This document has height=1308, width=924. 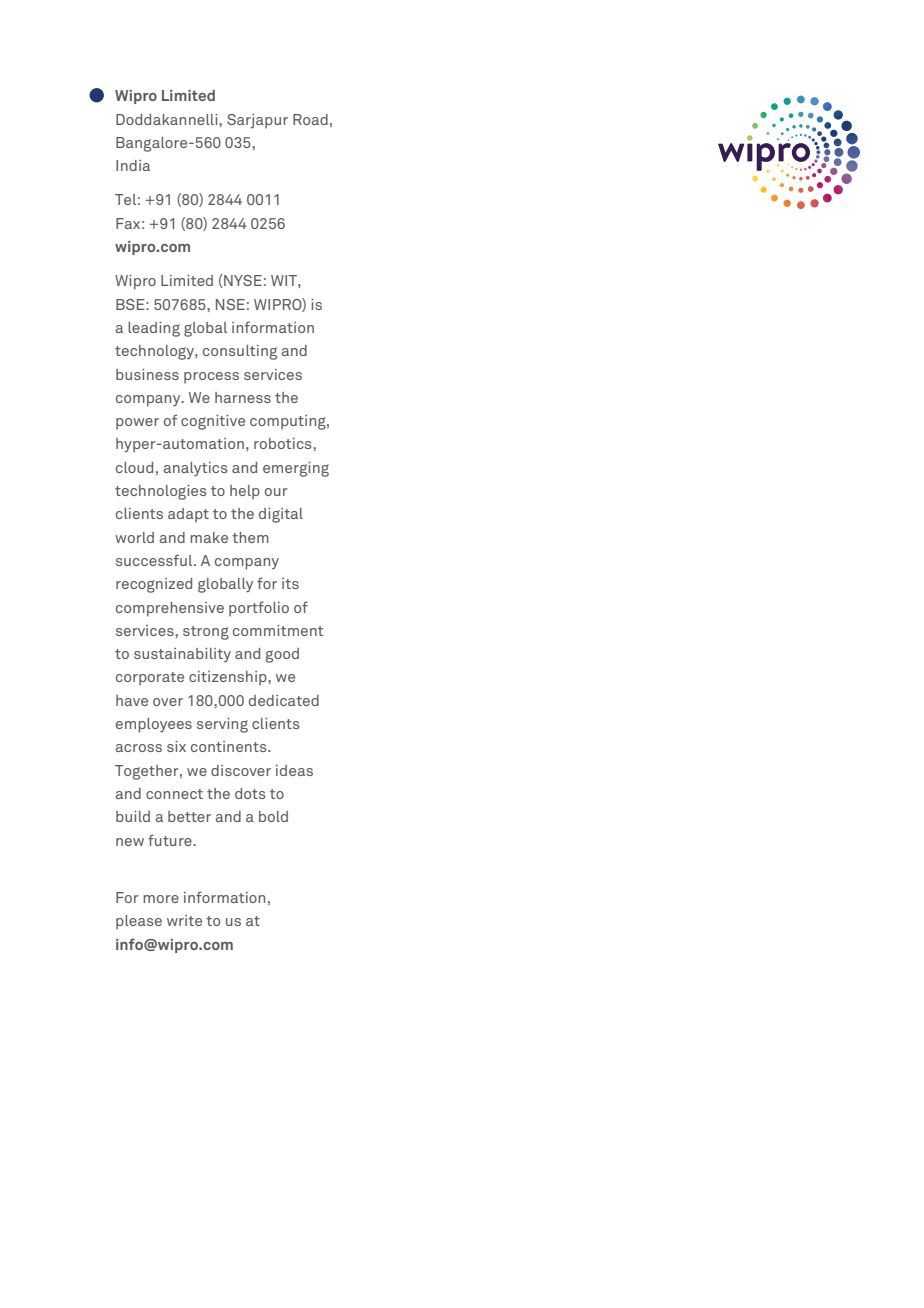 I want to click on write, so click(x=184, y=920).
